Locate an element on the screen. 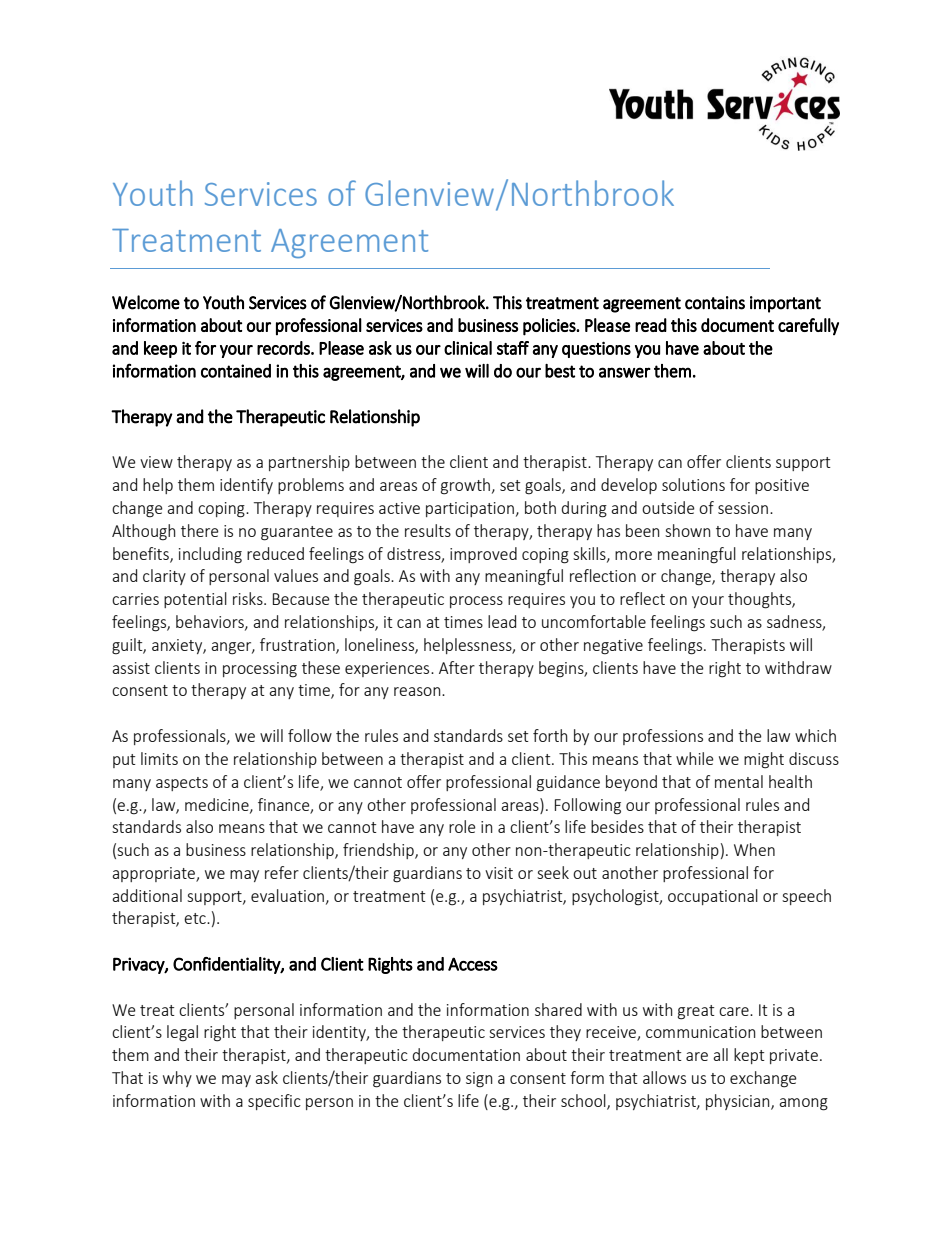  why is located at coordinates (177, 1079).
